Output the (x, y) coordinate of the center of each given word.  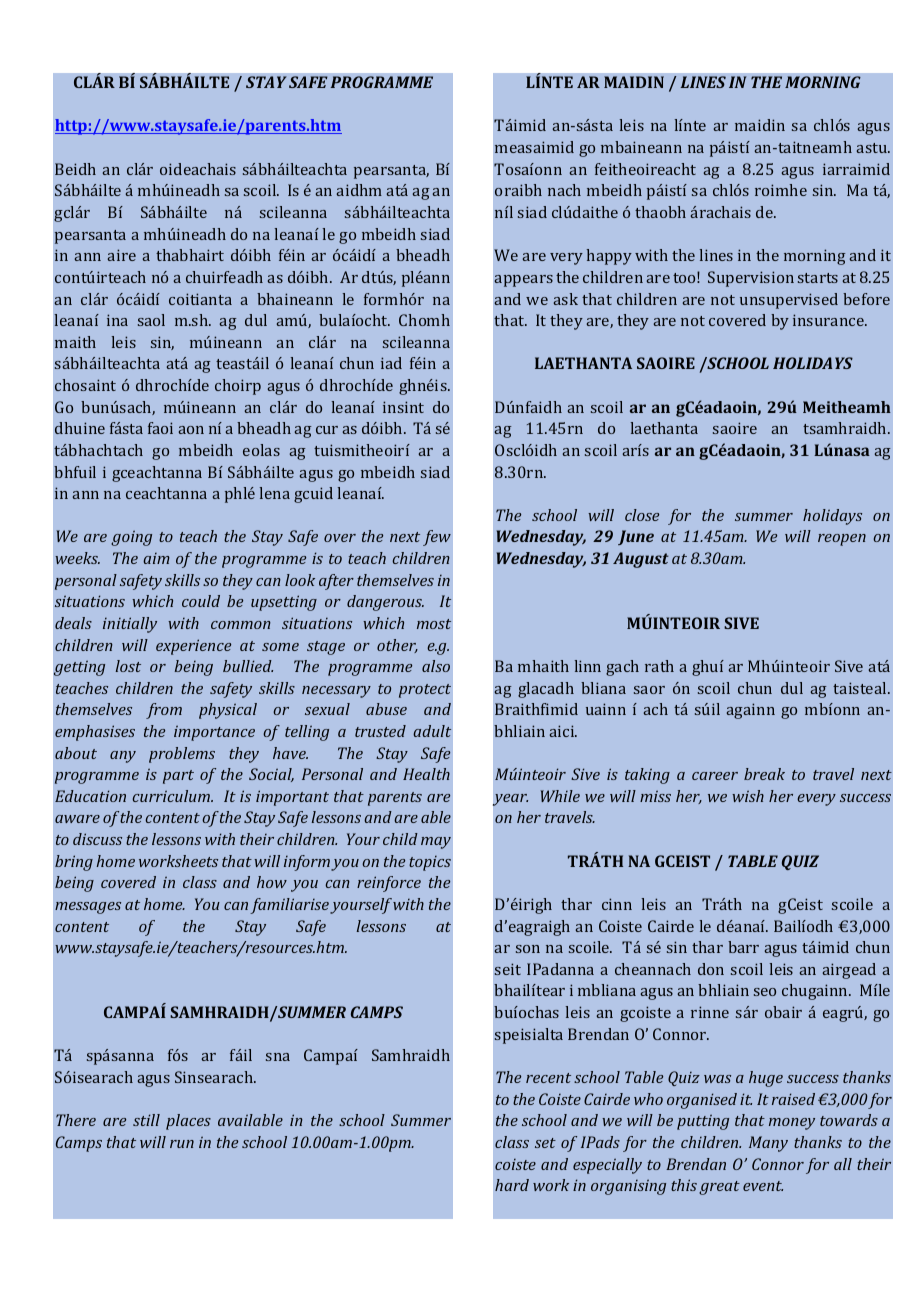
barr (743, 947)
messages (88, 908)
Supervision (751, 279)
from (164, 711)
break (764, 774)
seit (508, 969)
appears (523, 281)
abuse (386, 709)
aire (121, 255)
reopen (842, 540)
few (437, 538)
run (182, 1144)
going (131, 538)
